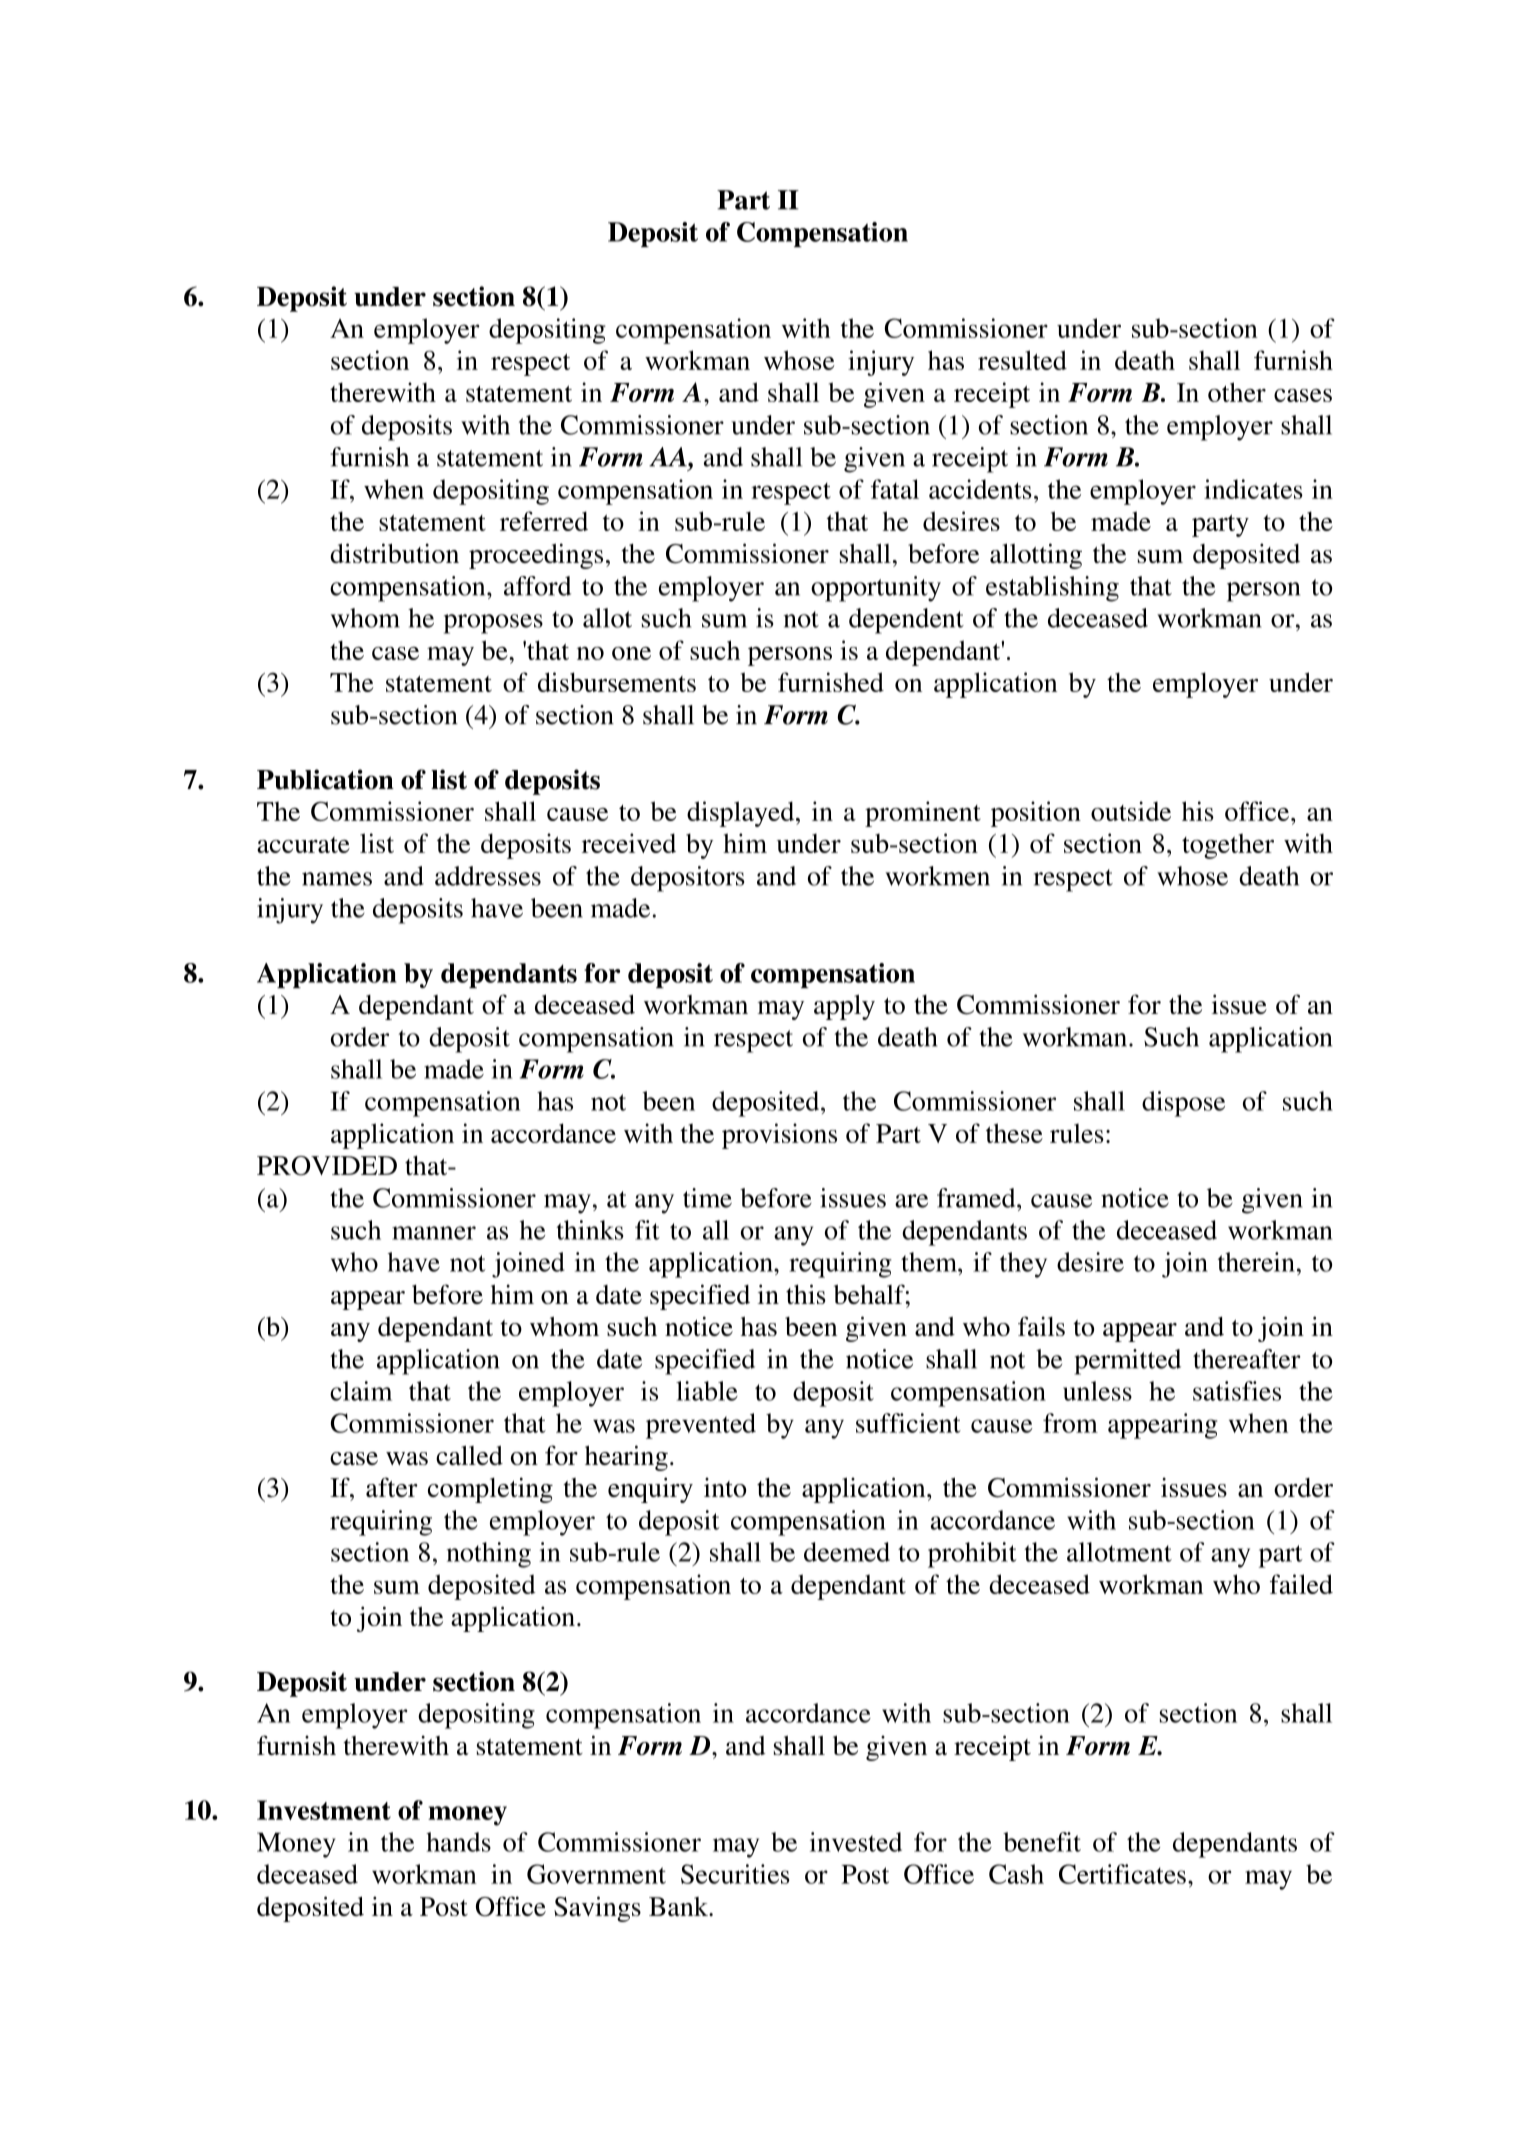 This screenshot has width=1515, height=2144. Describe the element at coordinates (895, 489) in the screenshot. I see `fatal` at that location.
